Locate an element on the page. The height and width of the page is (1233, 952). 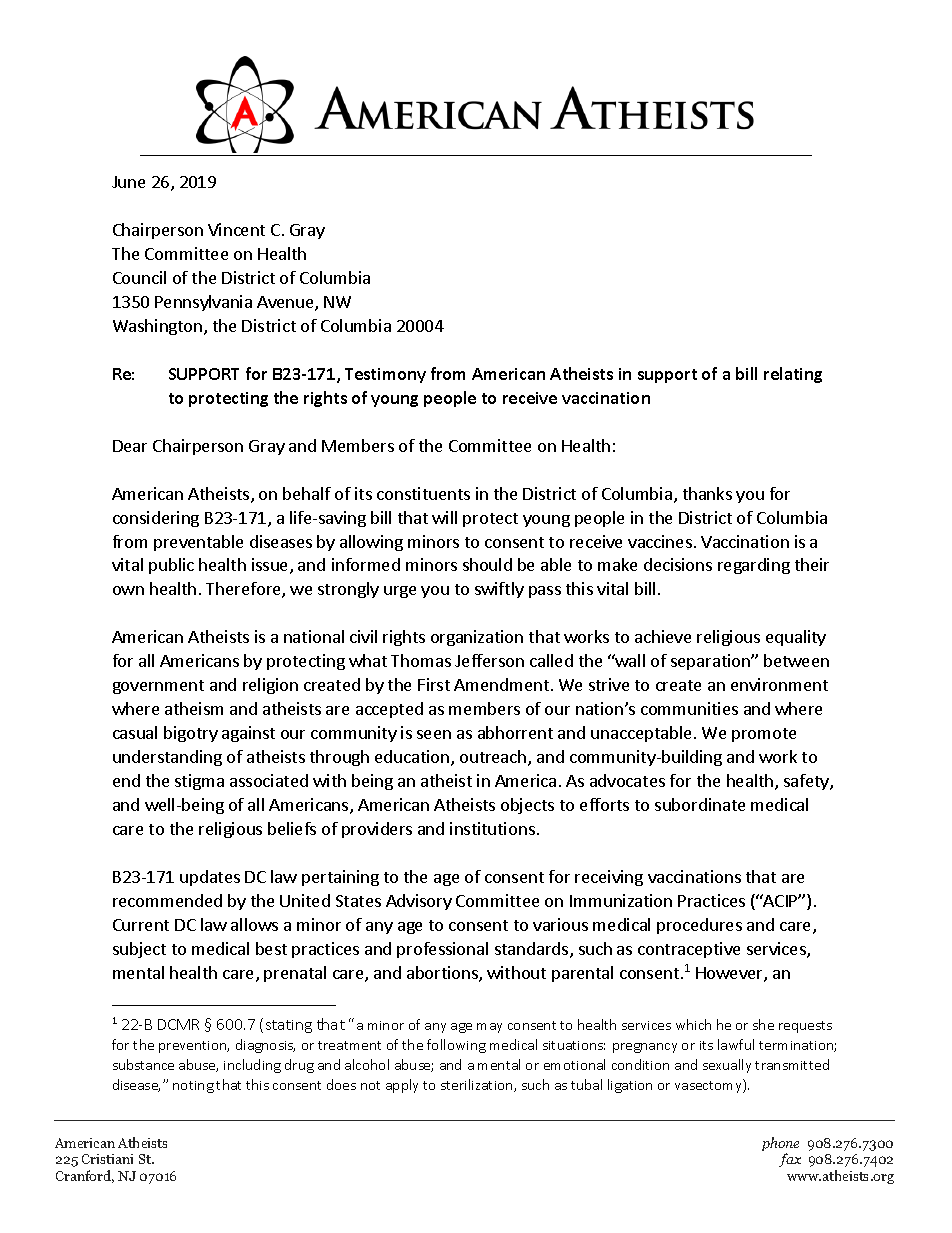
recommended is located at coordinates (167, 900).
